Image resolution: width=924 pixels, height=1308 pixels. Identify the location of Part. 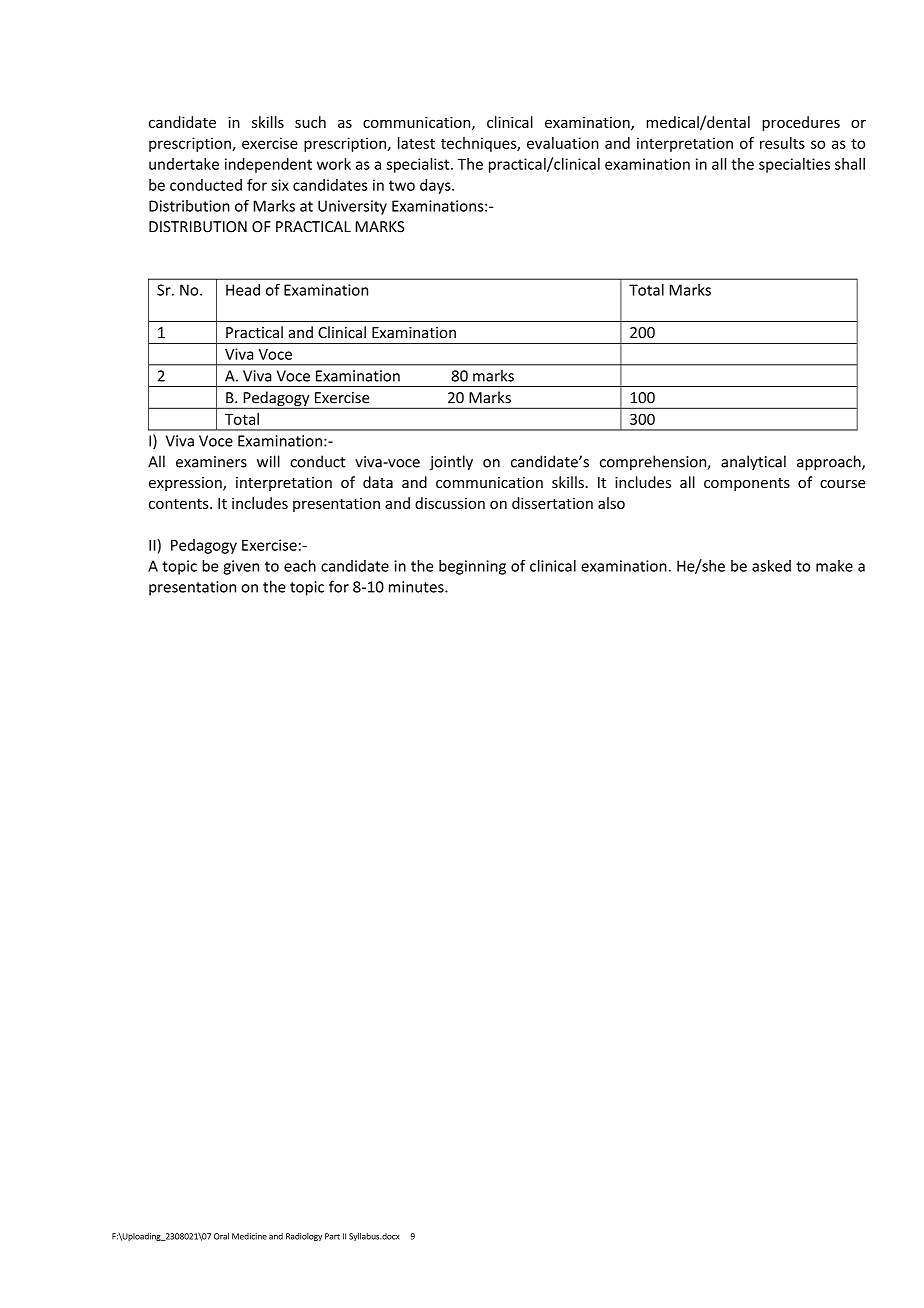
(332, 1236).
